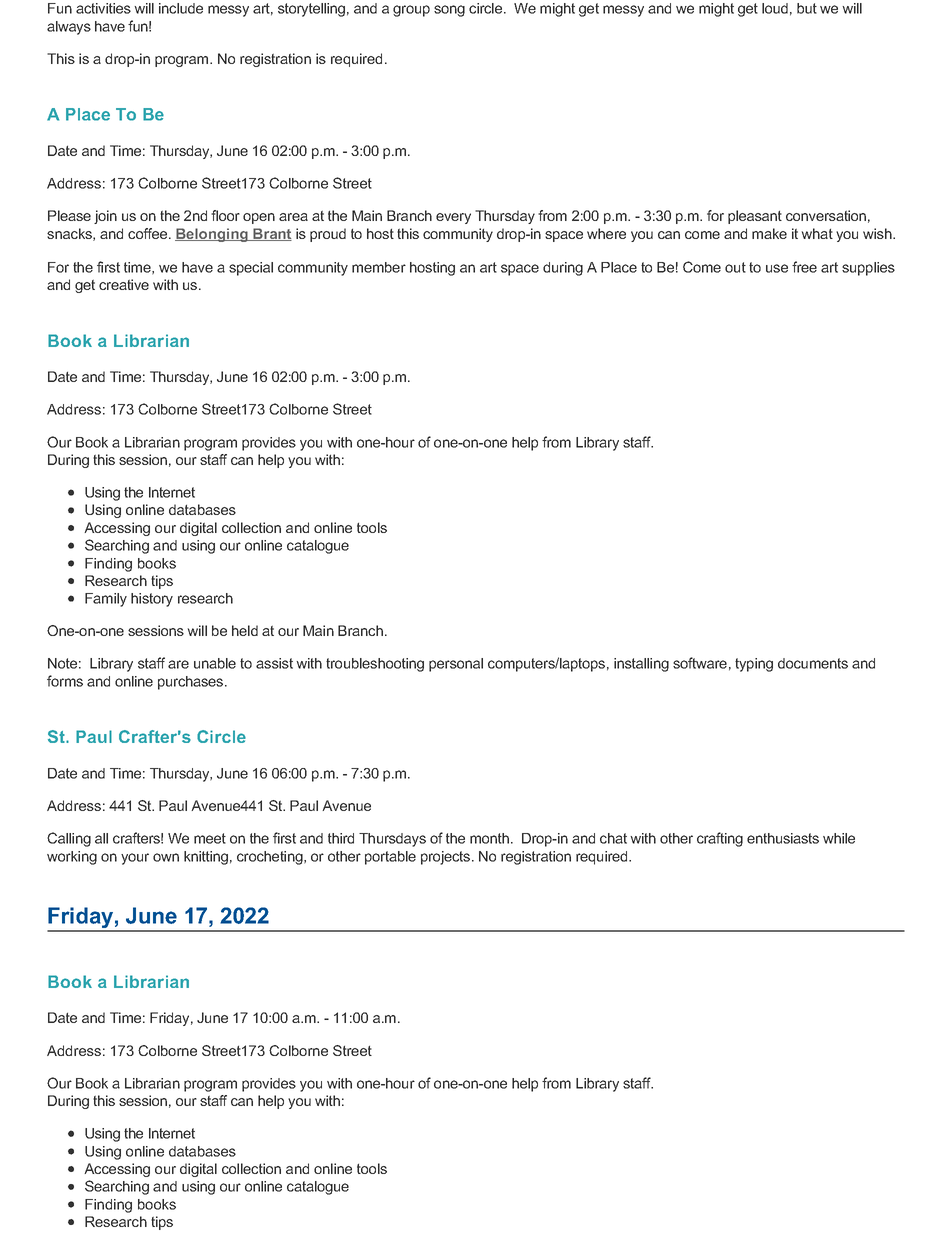  I want to click on song, so click(449, 11).
